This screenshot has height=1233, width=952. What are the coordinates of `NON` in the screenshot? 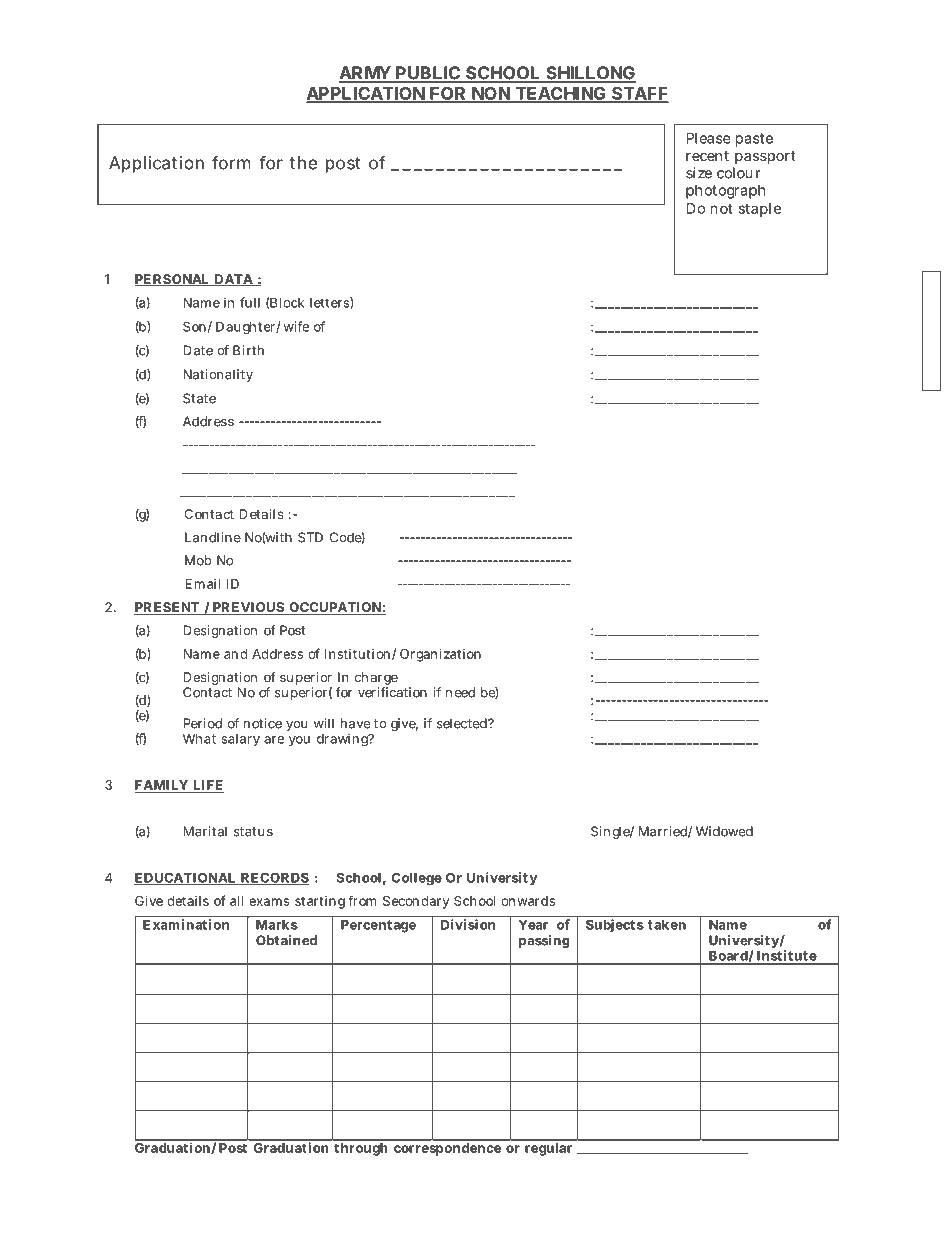 It's located at (491, 95).
